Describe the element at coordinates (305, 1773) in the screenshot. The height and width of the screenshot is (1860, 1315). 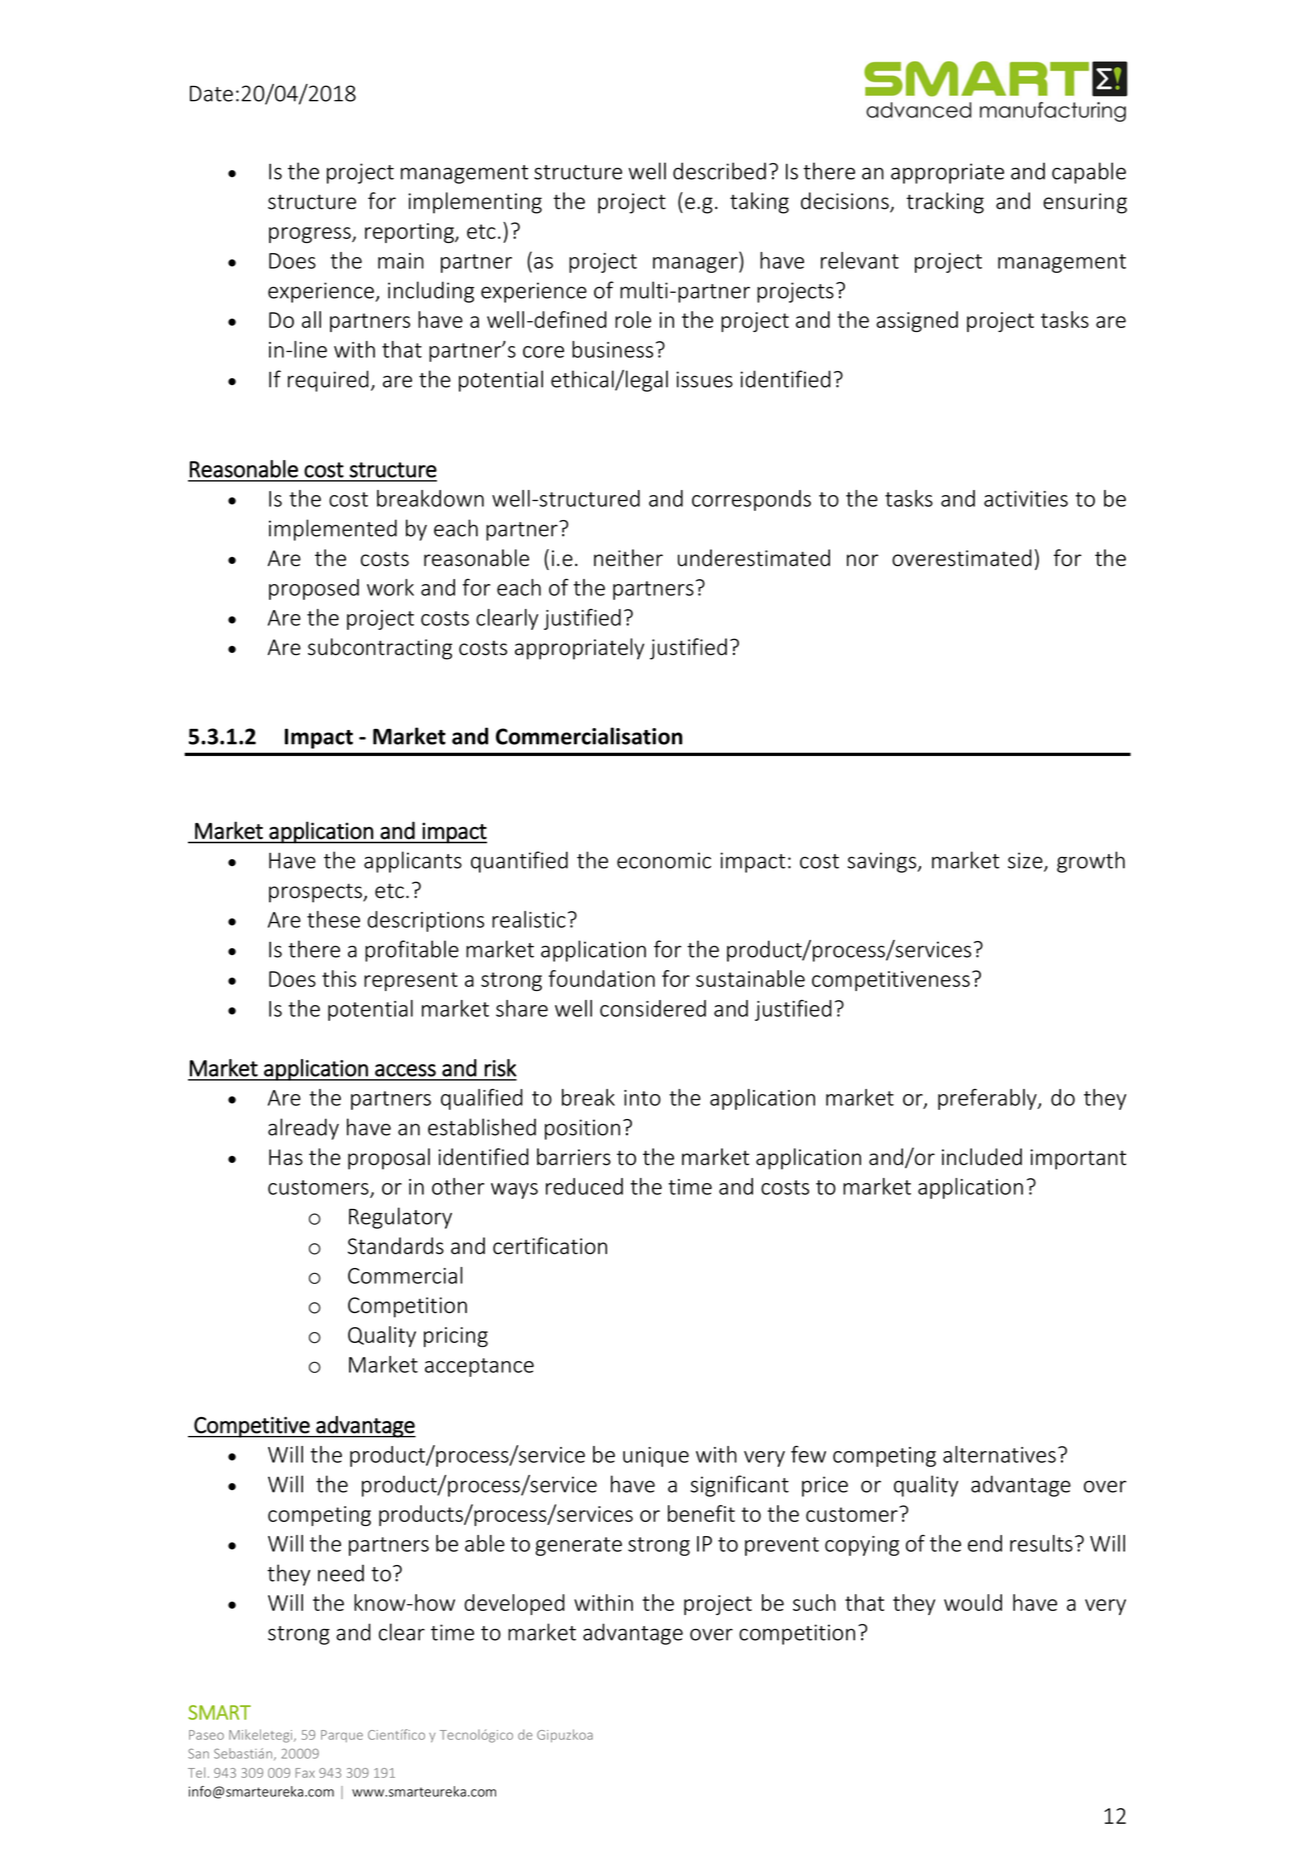
I see `Fax` at that location.
